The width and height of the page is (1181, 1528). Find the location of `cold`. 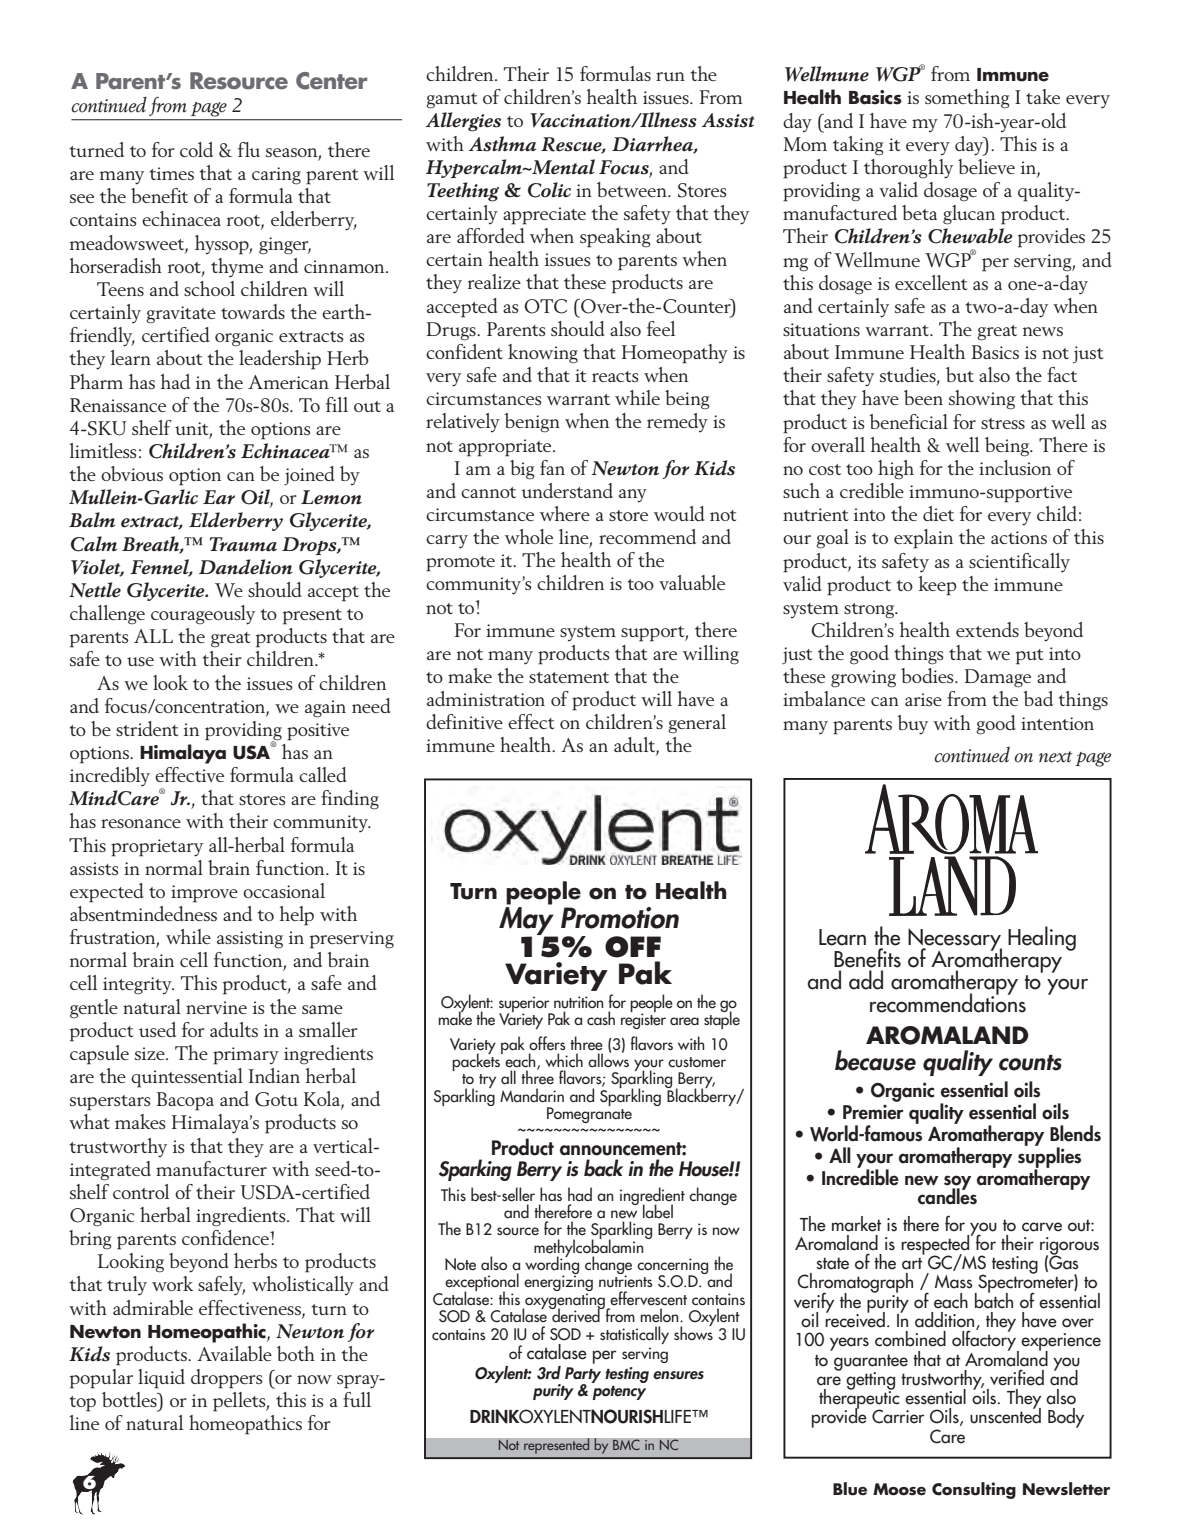

cold is located at coordinates (196, 149).
